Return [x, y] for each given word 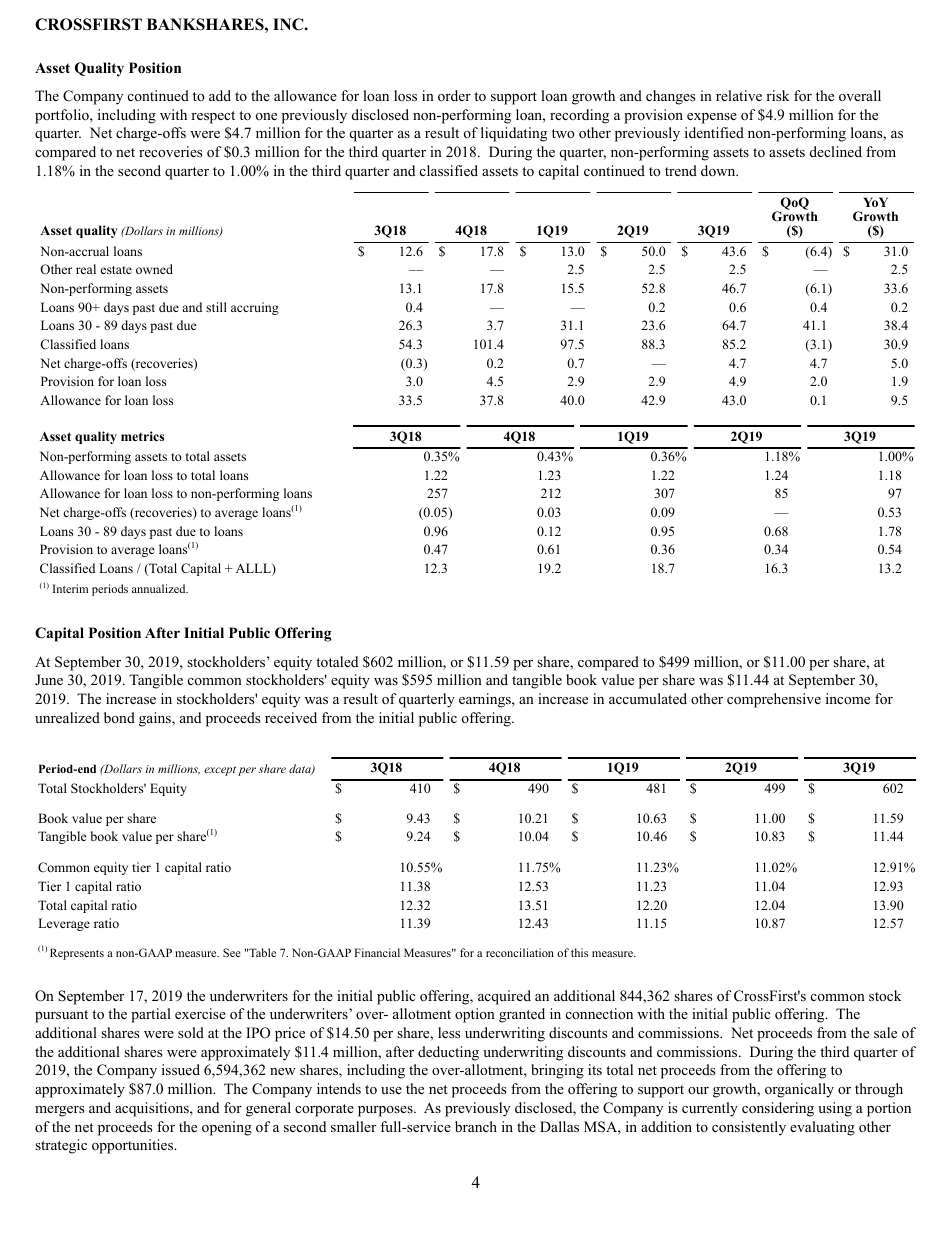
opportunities [134, 1146]
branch [476, 1126]
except [220, 771]
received [291, 717]
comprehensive [774, 700]
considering [778, 1109]
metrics [142, 436]
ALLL [254, 569]
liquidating [514, 134]
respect [213, 117]
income [848, 698]
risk [777, 95]
